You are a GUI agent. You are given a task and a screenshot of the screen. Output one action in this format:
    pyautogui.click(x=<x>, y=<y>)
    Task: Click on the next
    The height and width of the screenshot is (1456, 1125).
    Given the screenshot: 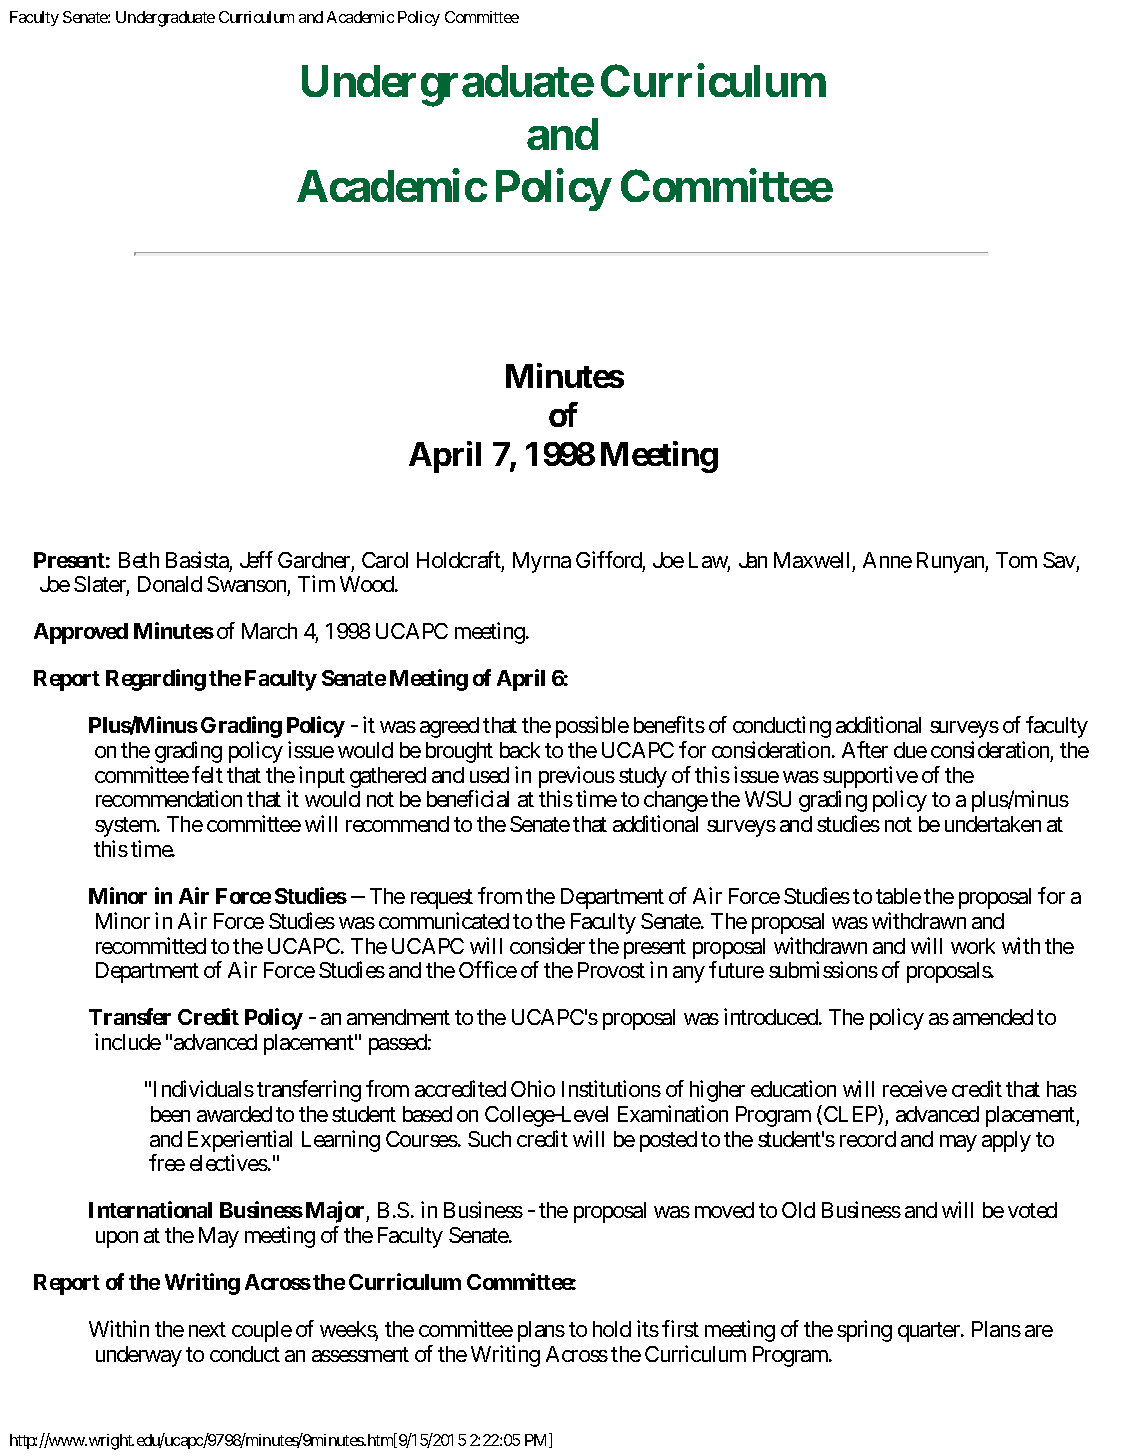 What is the action you would take?
    pyautogui.click(x=207, y=1329)
